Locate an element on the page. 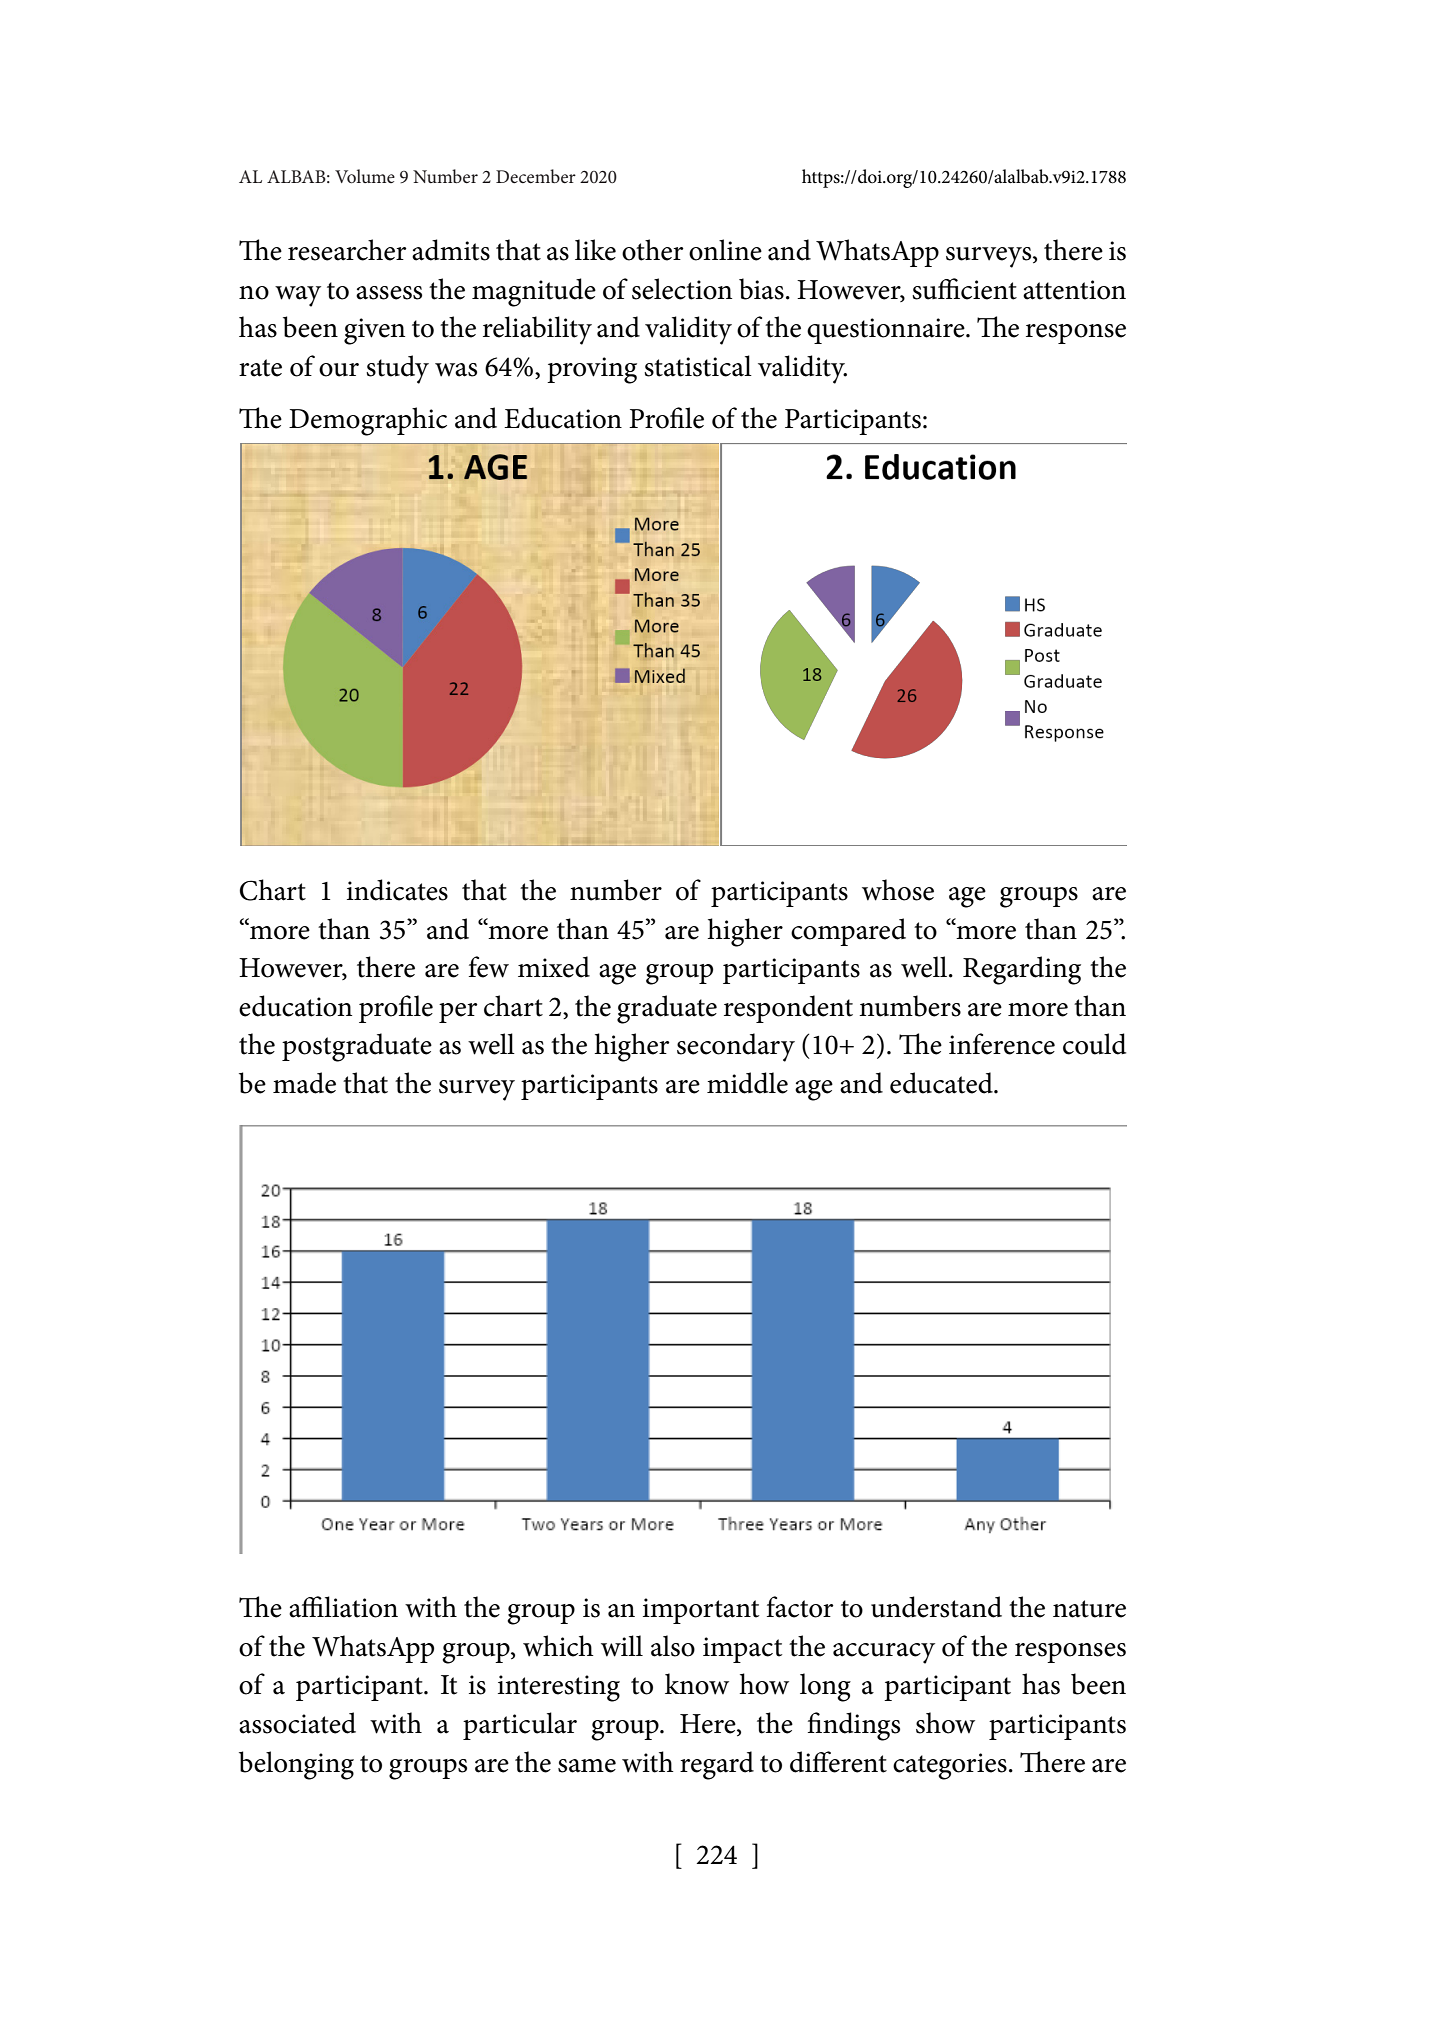 The width and height of the document is (1434, 2028). know is located at coordinates (697, 1684).
